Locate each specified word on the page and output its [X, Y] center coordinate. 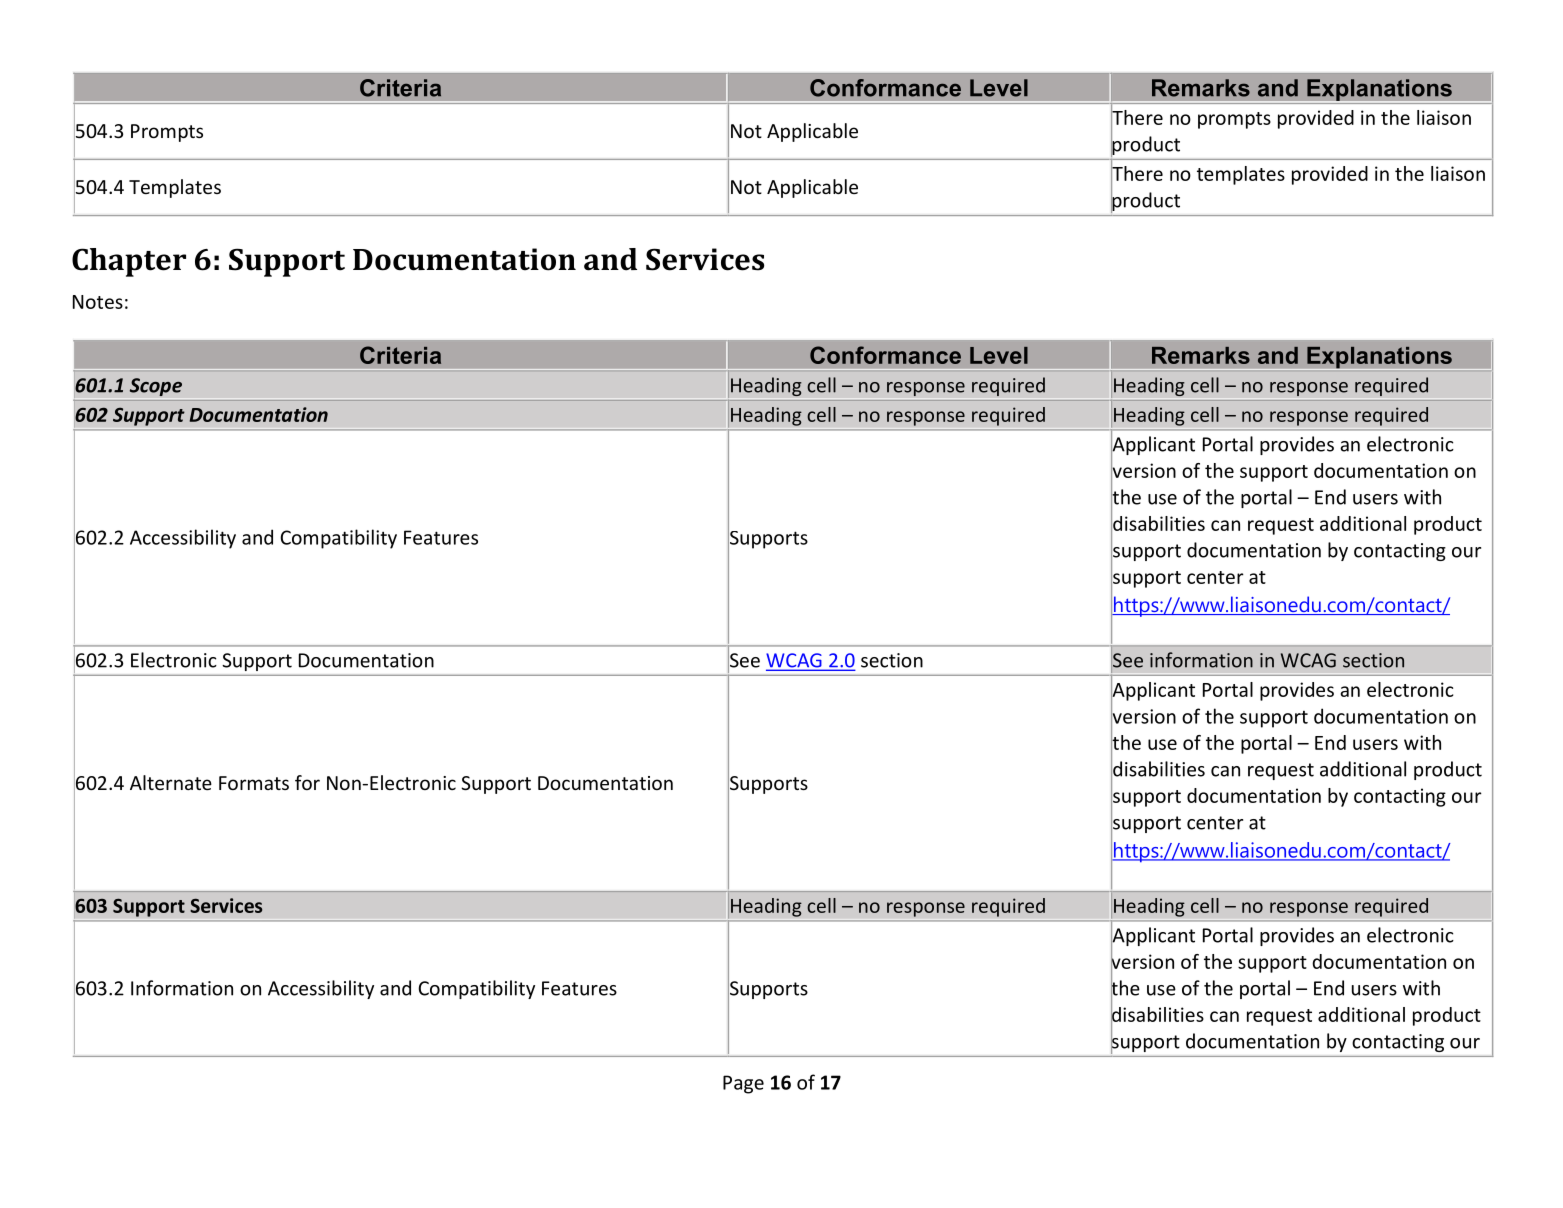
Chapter [129, 262]
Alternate [171, 782]
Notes [98, 302]
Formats [254, 783]
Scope [156, 387]
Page [743, 1084]
